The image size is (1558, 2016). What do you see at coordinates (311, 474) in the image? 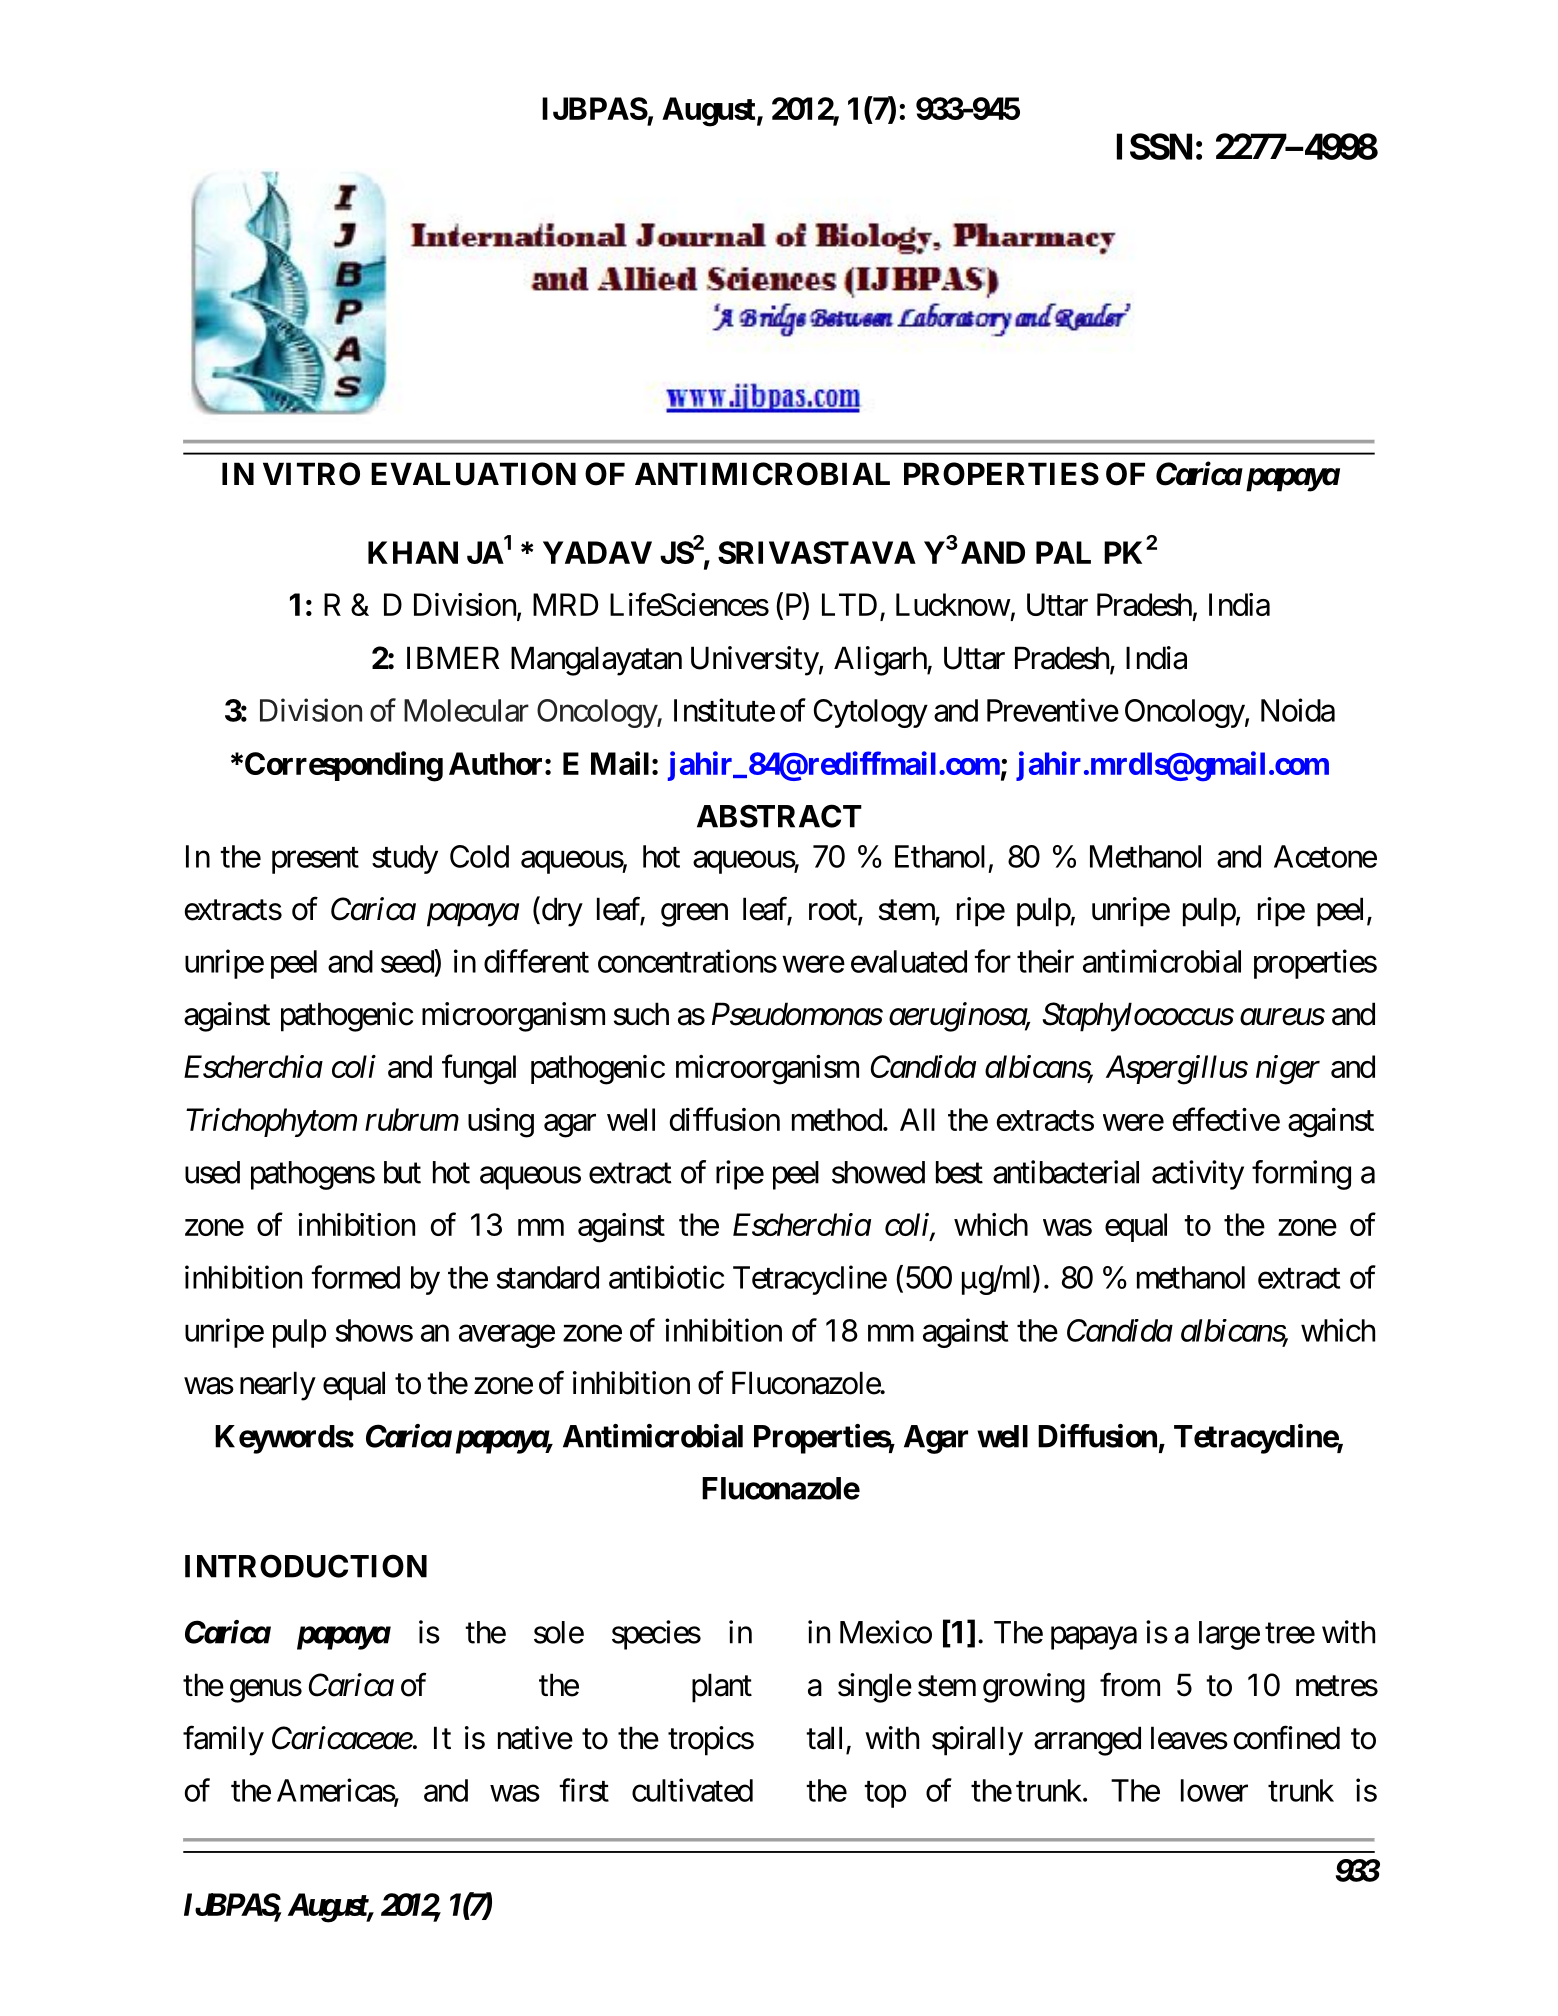
I see `VITRO` at bounding box center [311, 474].
